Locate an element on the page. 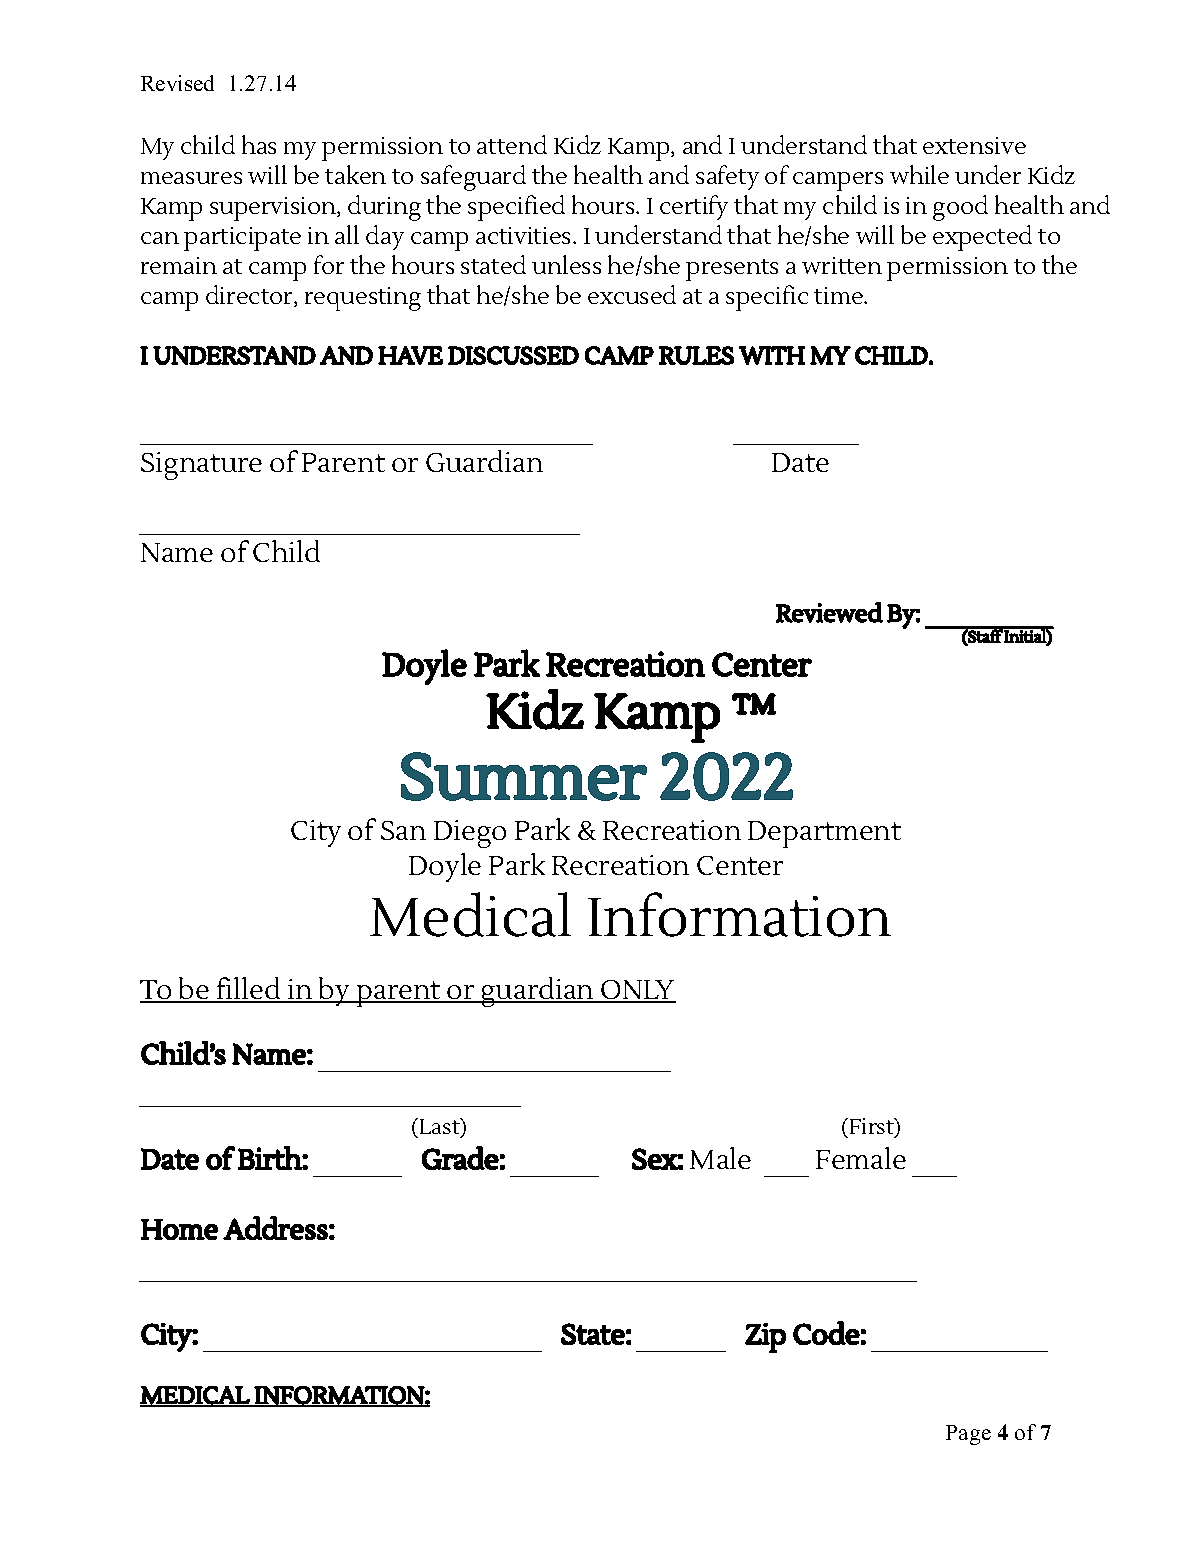  Address is located at coordinates (275, 1228).
